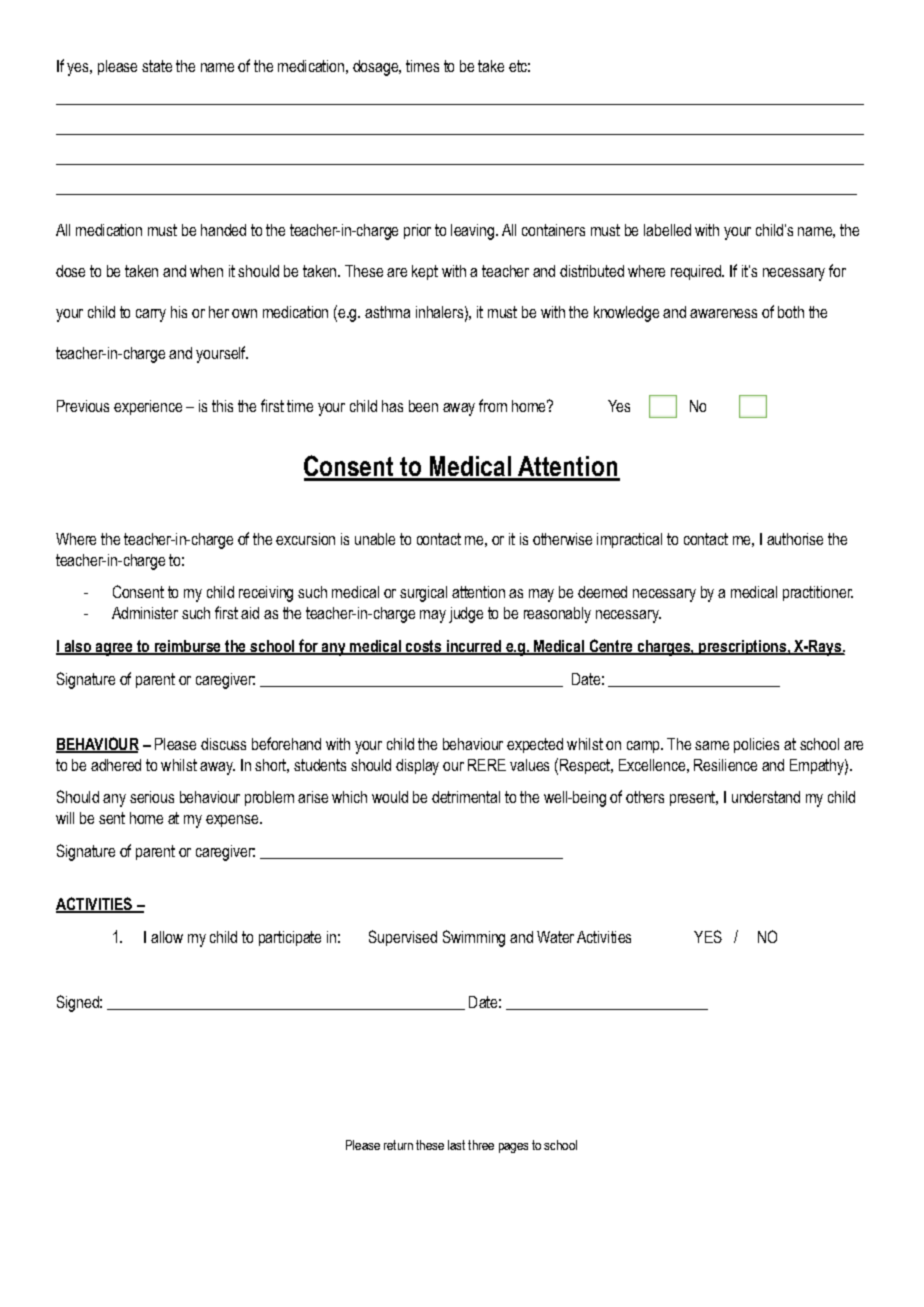 This image has height=1307, width=924. I want to click on labelled, so click(667, 230).
